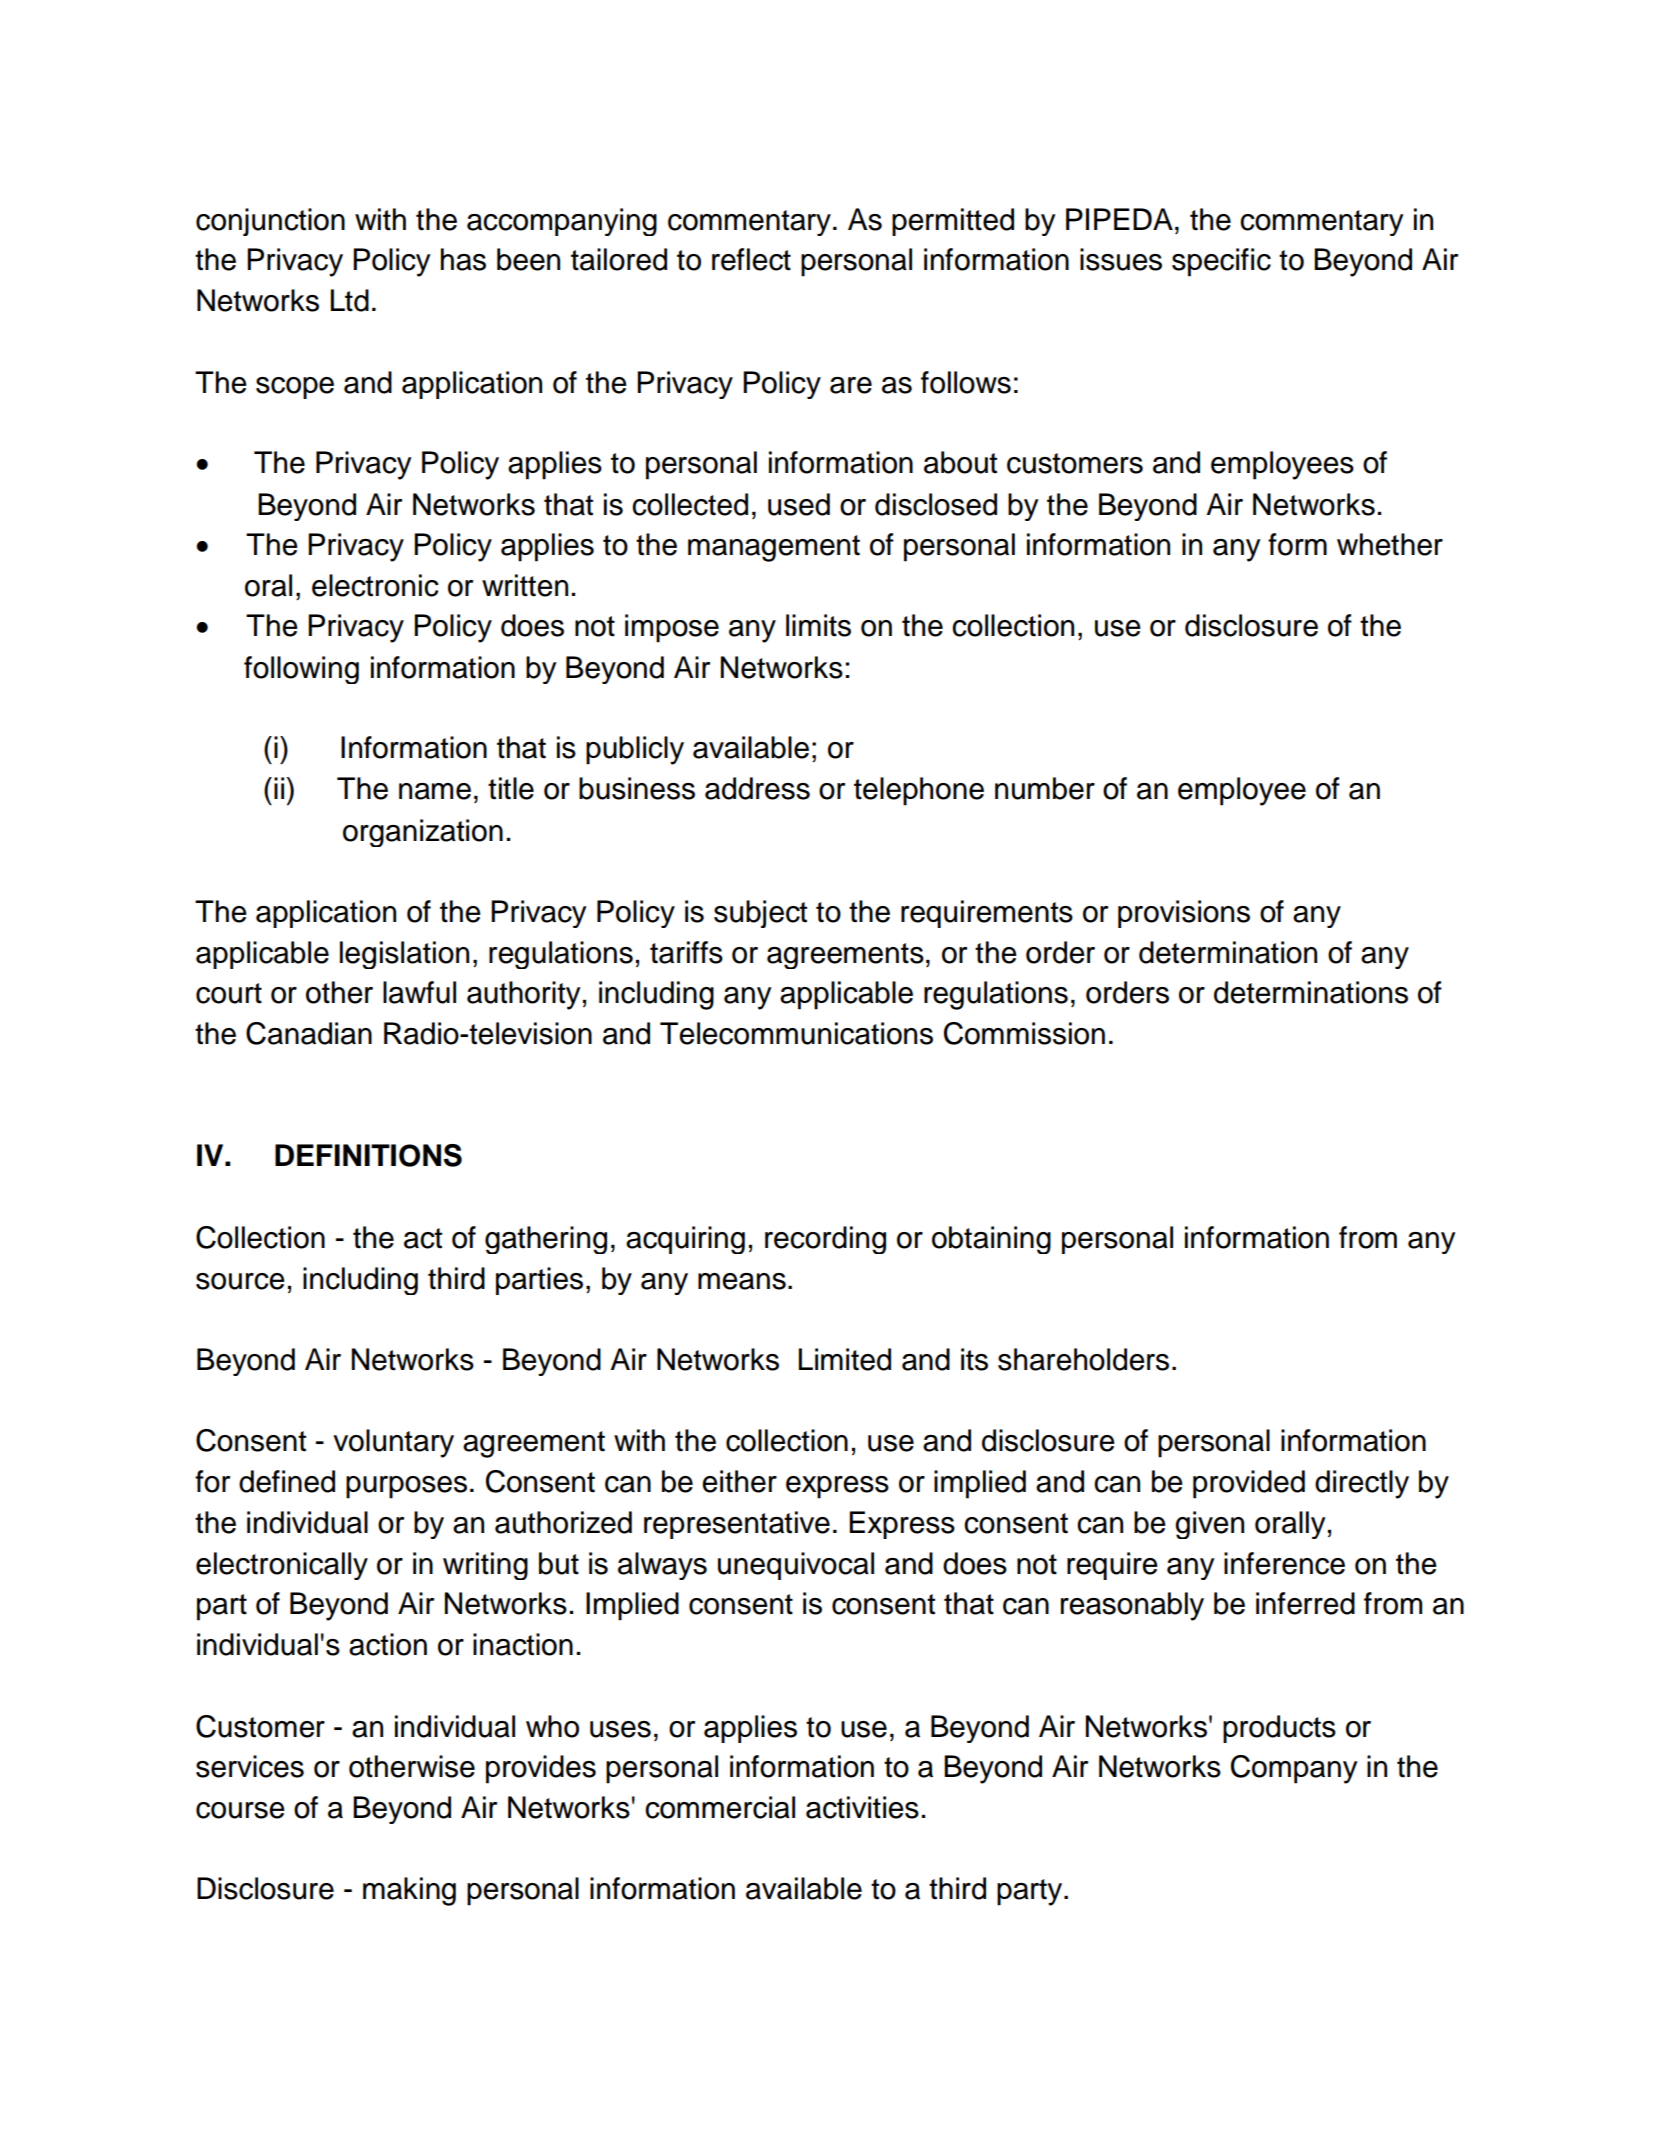 The width and height of the screenshot is (1661, 2150). I want to click on Telecommunications, so click(796, 1033).
